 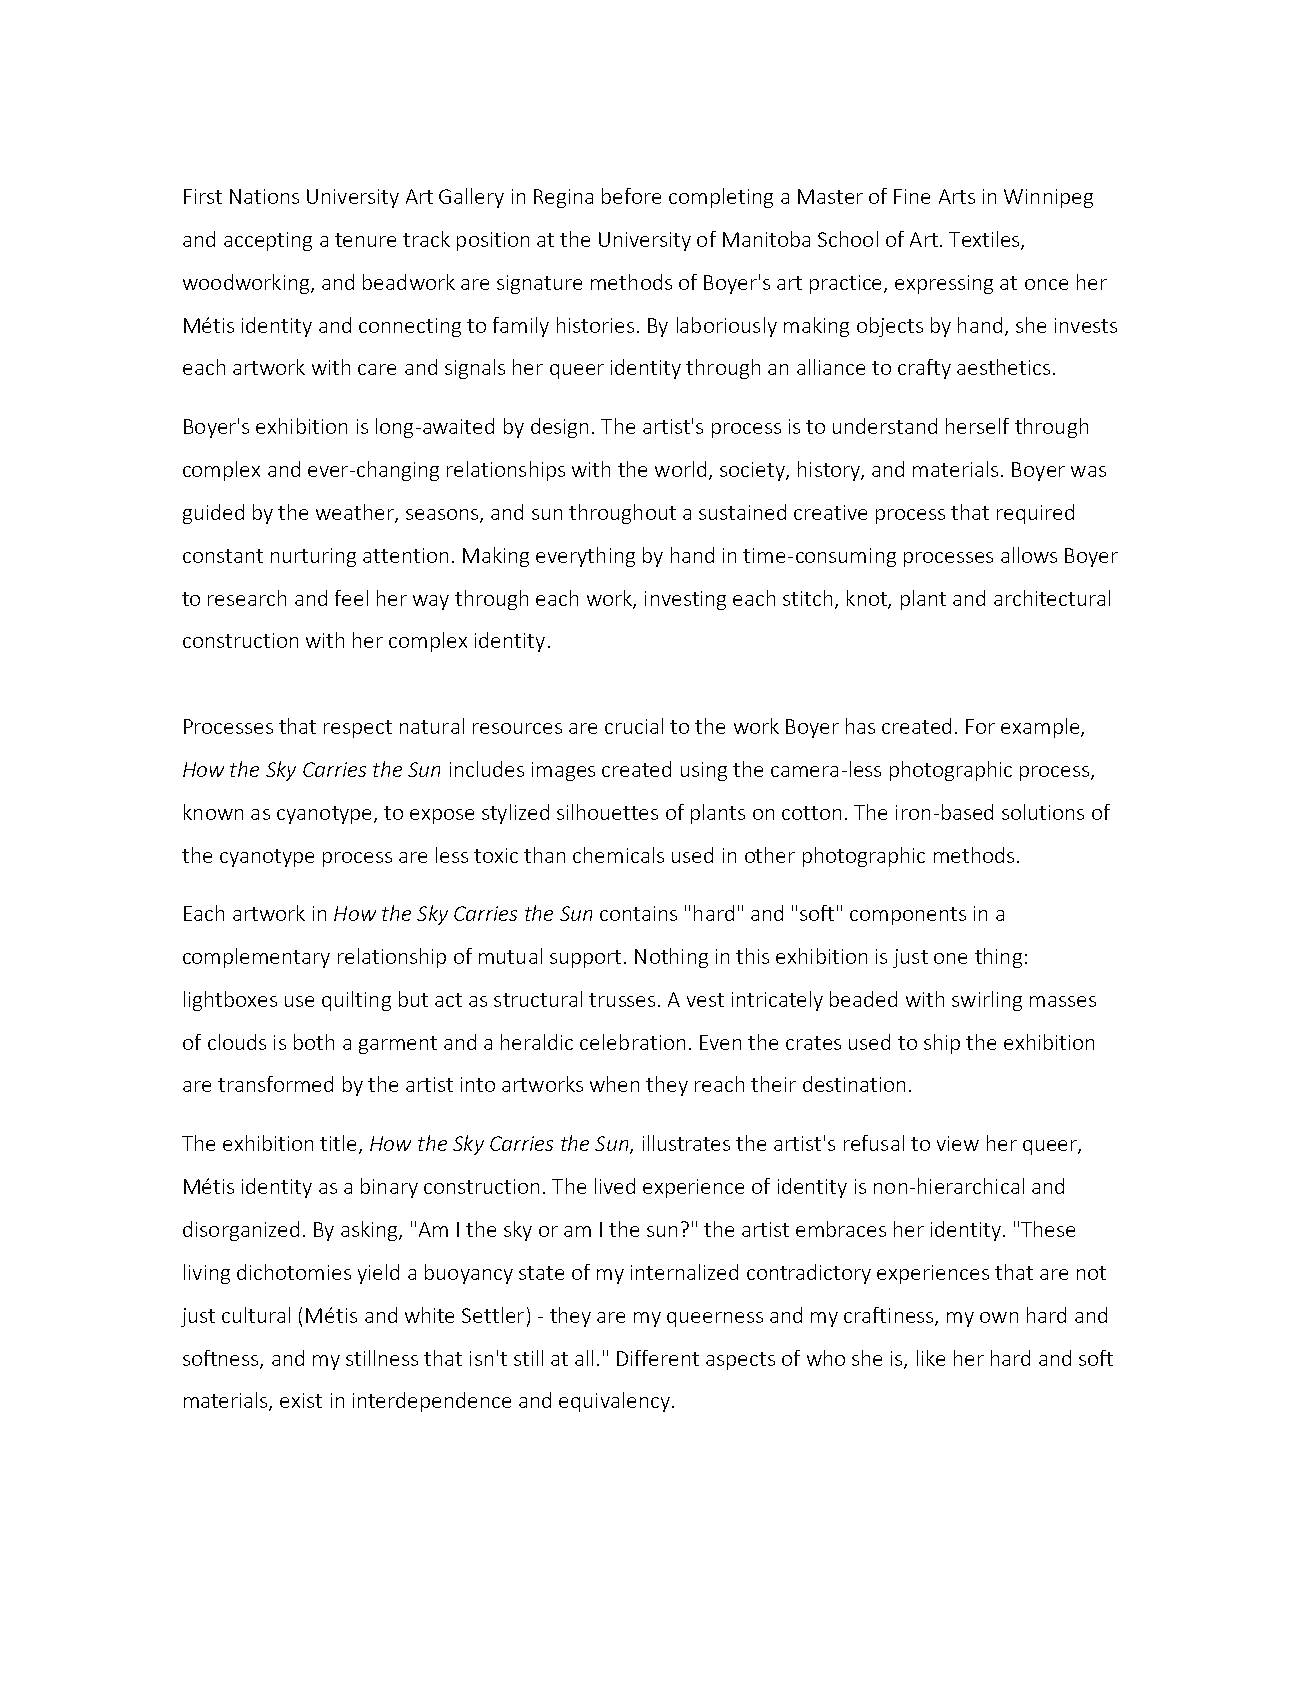 What do you see at coordinates (268, 241) in the screenshot?
I see `accepting` at bounding box center [268, 241].
